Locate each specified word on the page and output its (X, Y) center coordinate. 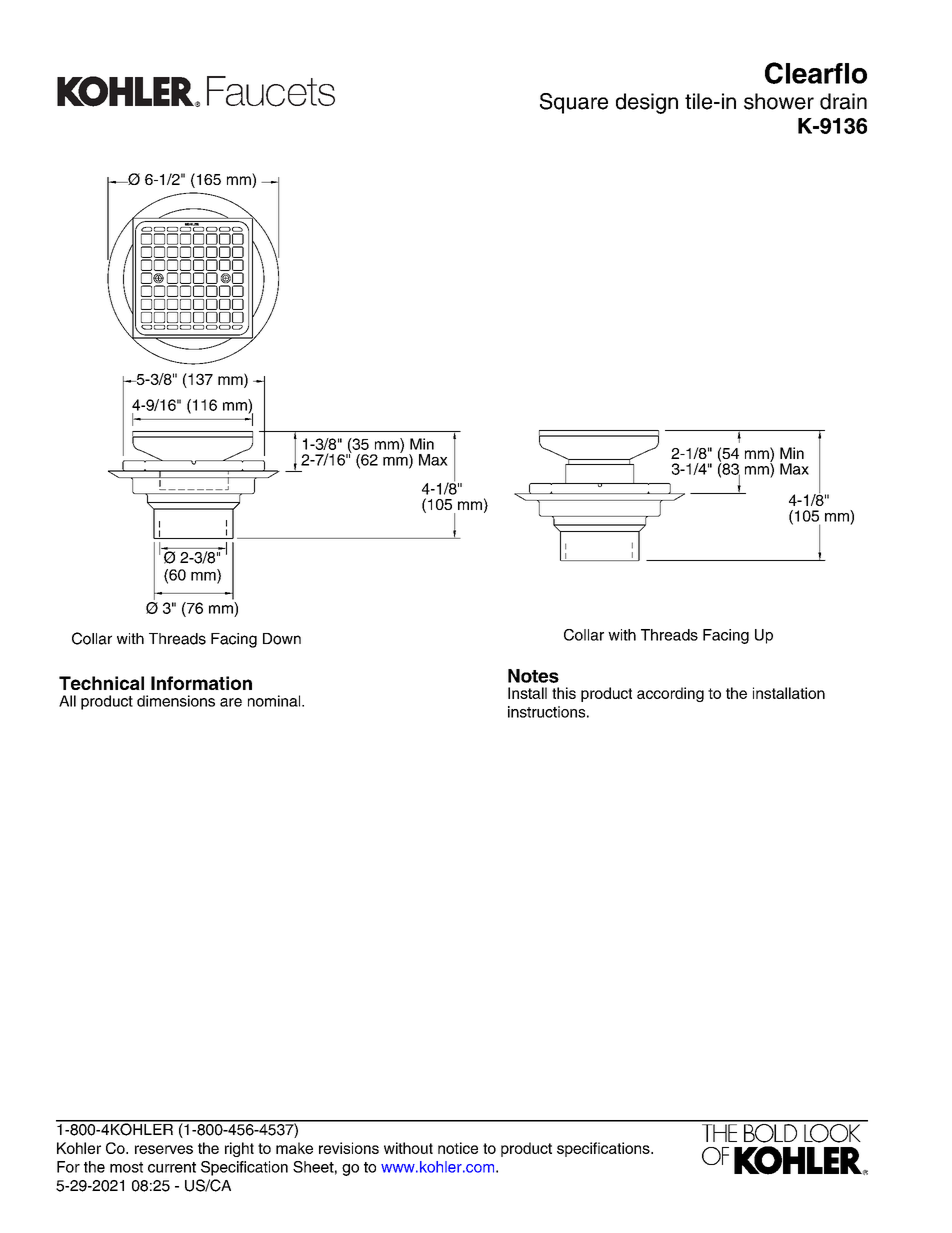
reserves (164, 1149)
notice (458, 1148)
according (670, 694)
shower (779, 101)
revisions (349, 1148)
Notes (533, 676)
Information (201, 683)
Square (574, 103)
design (647, 103)
